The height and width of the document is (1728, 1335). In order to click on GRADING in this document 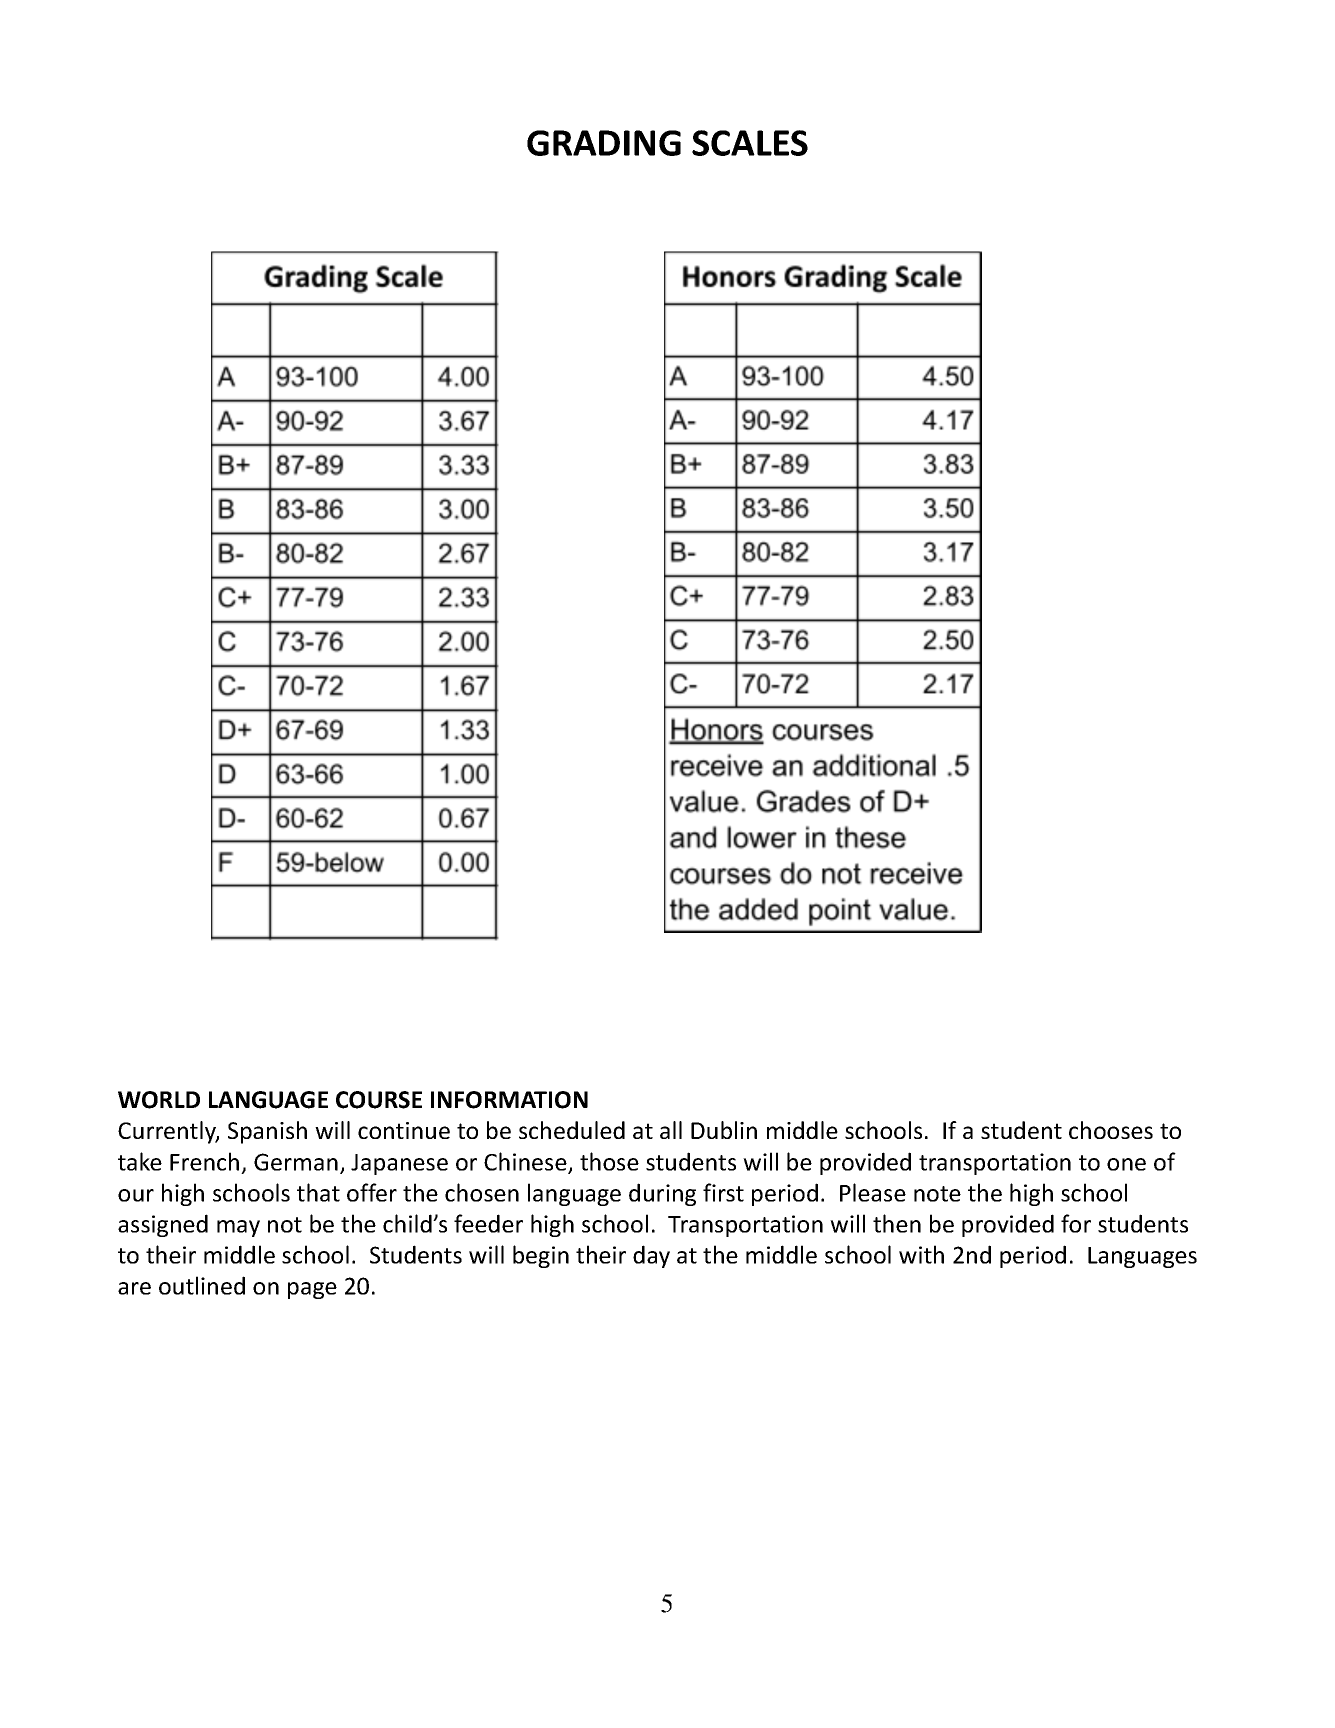, I will do `click(604, 143)`.
